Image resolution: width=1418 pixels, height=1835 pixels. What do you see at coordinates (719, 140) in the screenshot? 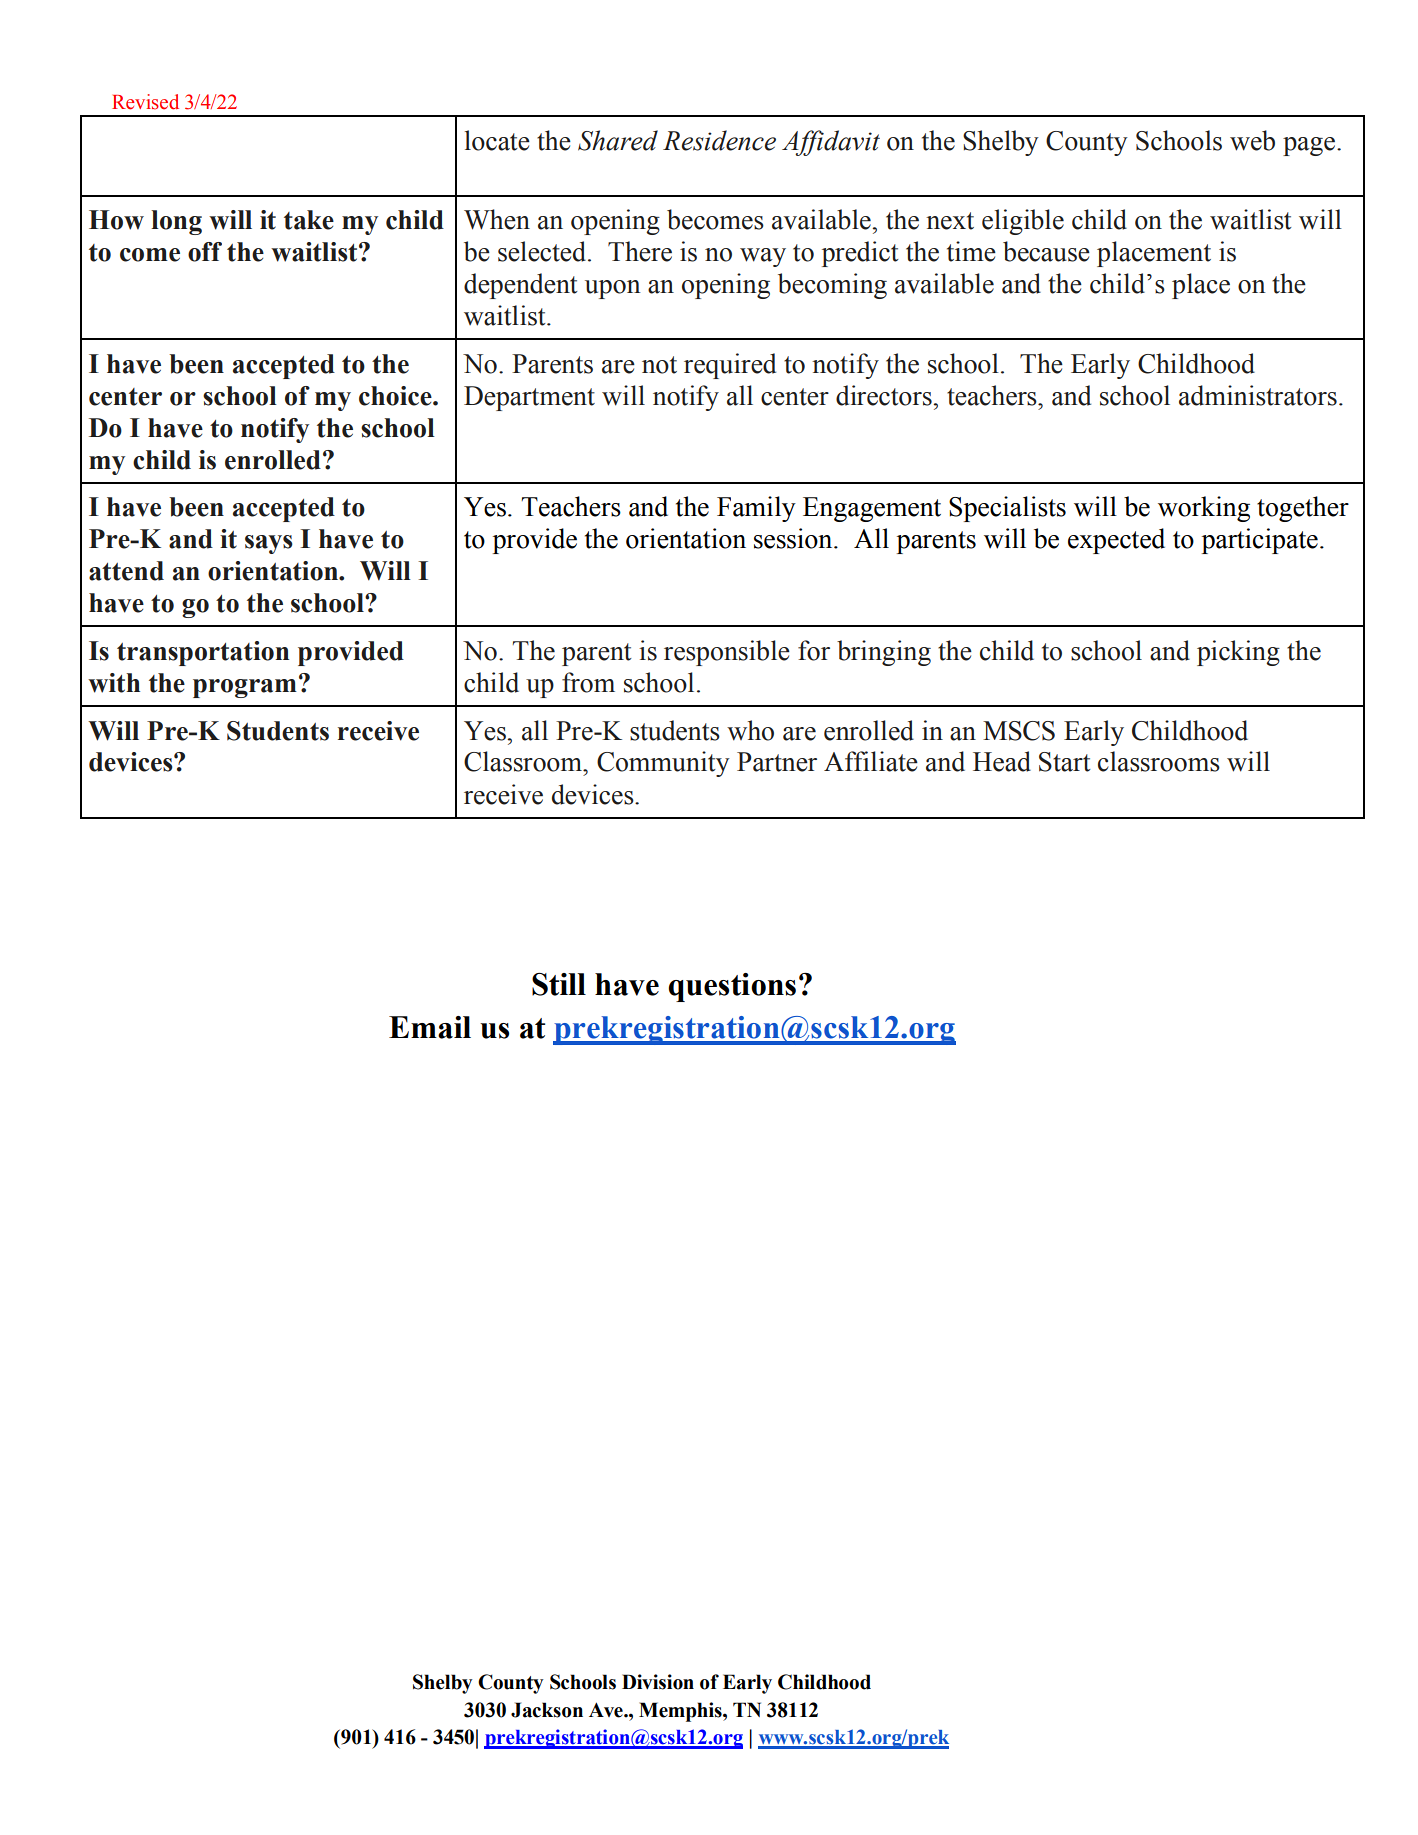
I see `Residence` at bounding box center [719, 140].
